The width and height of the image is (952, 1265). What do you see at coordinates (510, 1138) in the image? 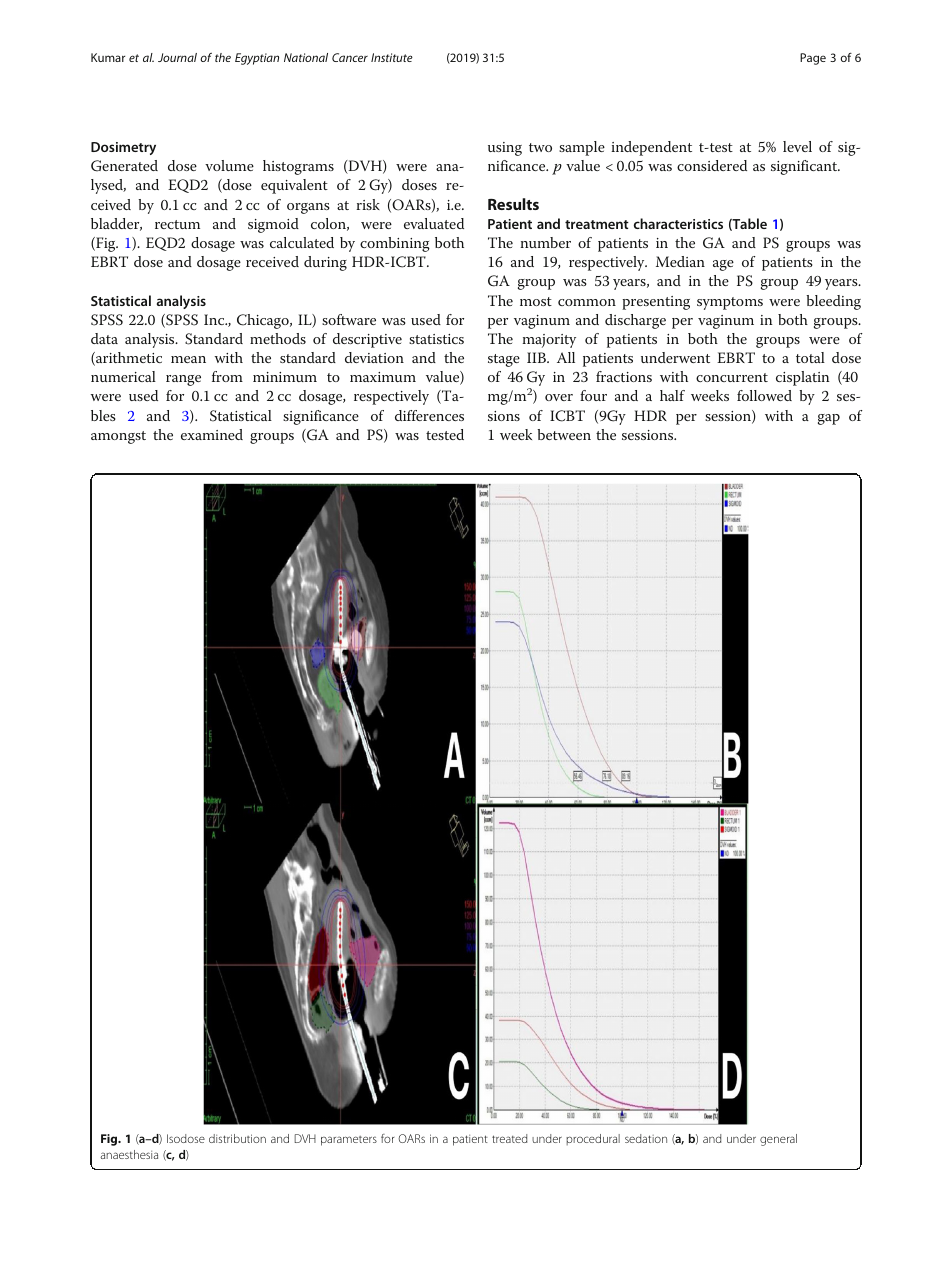
I see `treated` at bounding box center [510, 1138].
